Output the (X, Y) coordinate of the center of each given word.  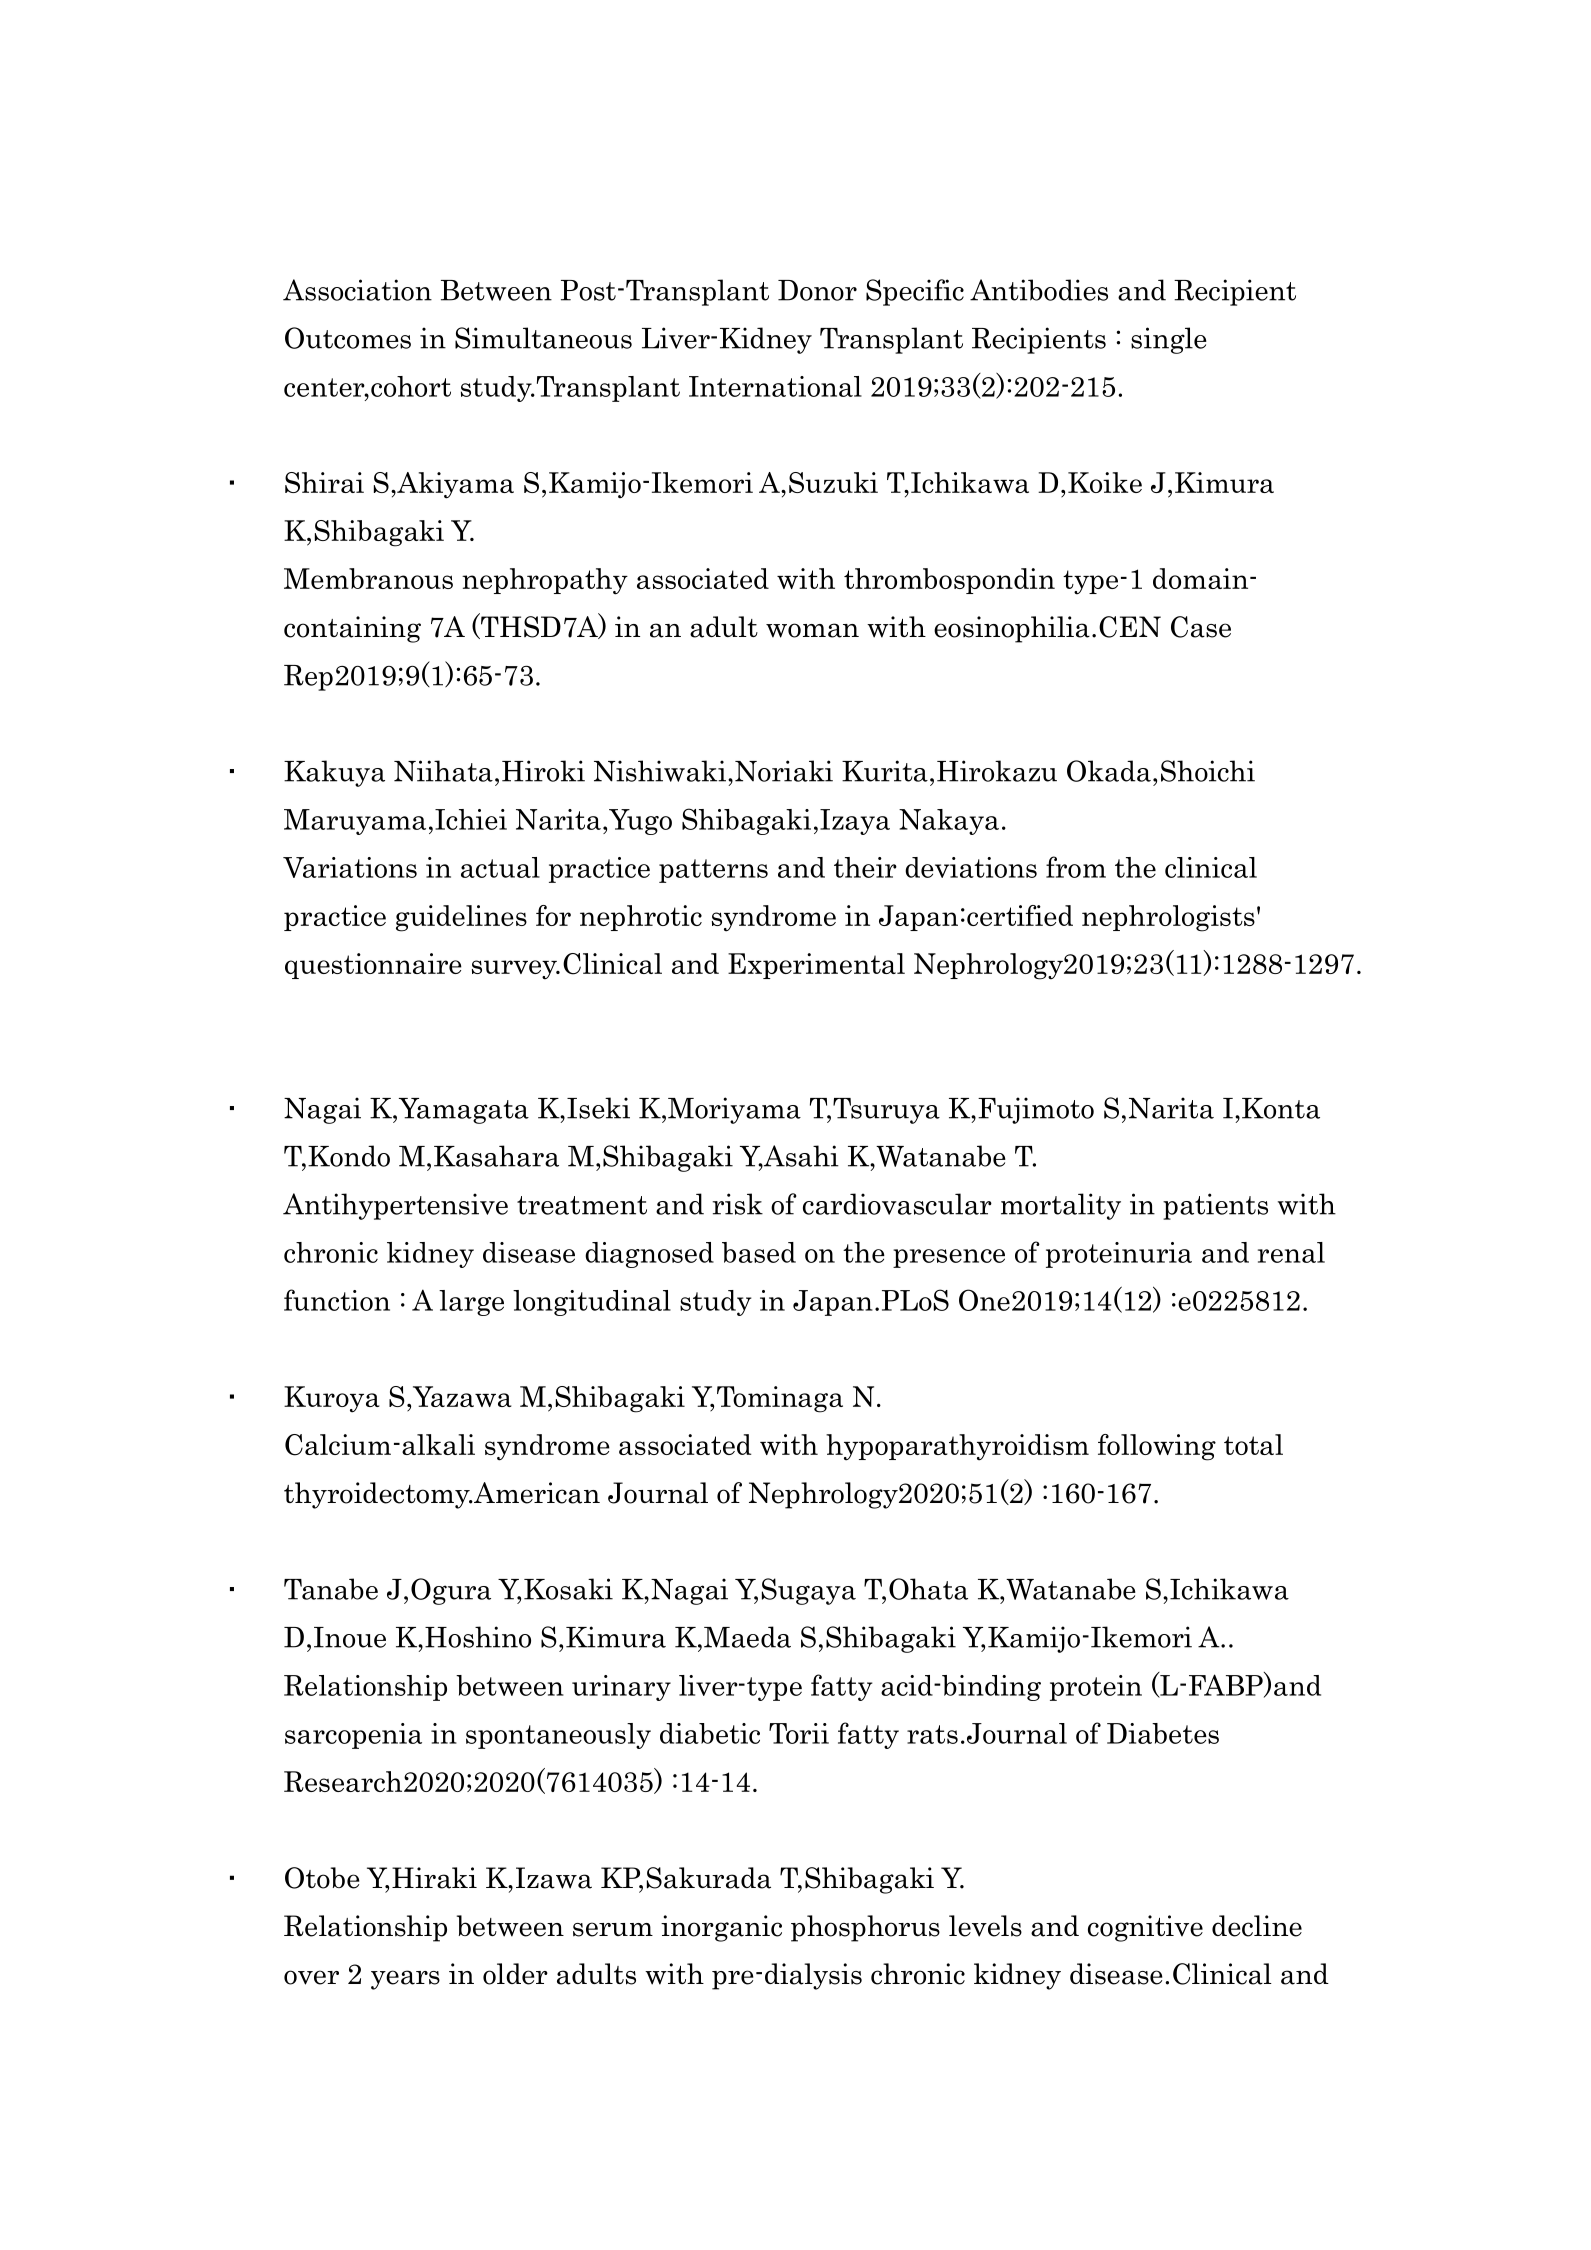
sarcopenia (353, 1736)
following (1157, 1447)
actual (500, 867)
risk (738, 1204)
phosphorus (865, 1928)
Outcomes (348, 338)
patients (1215, 1206)
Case (1201, 627)
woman (812, 630)
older (515, 1974)
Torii (799, 1733)
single (1169, 340)
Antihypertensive (395, 1206)
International (775, 386)
